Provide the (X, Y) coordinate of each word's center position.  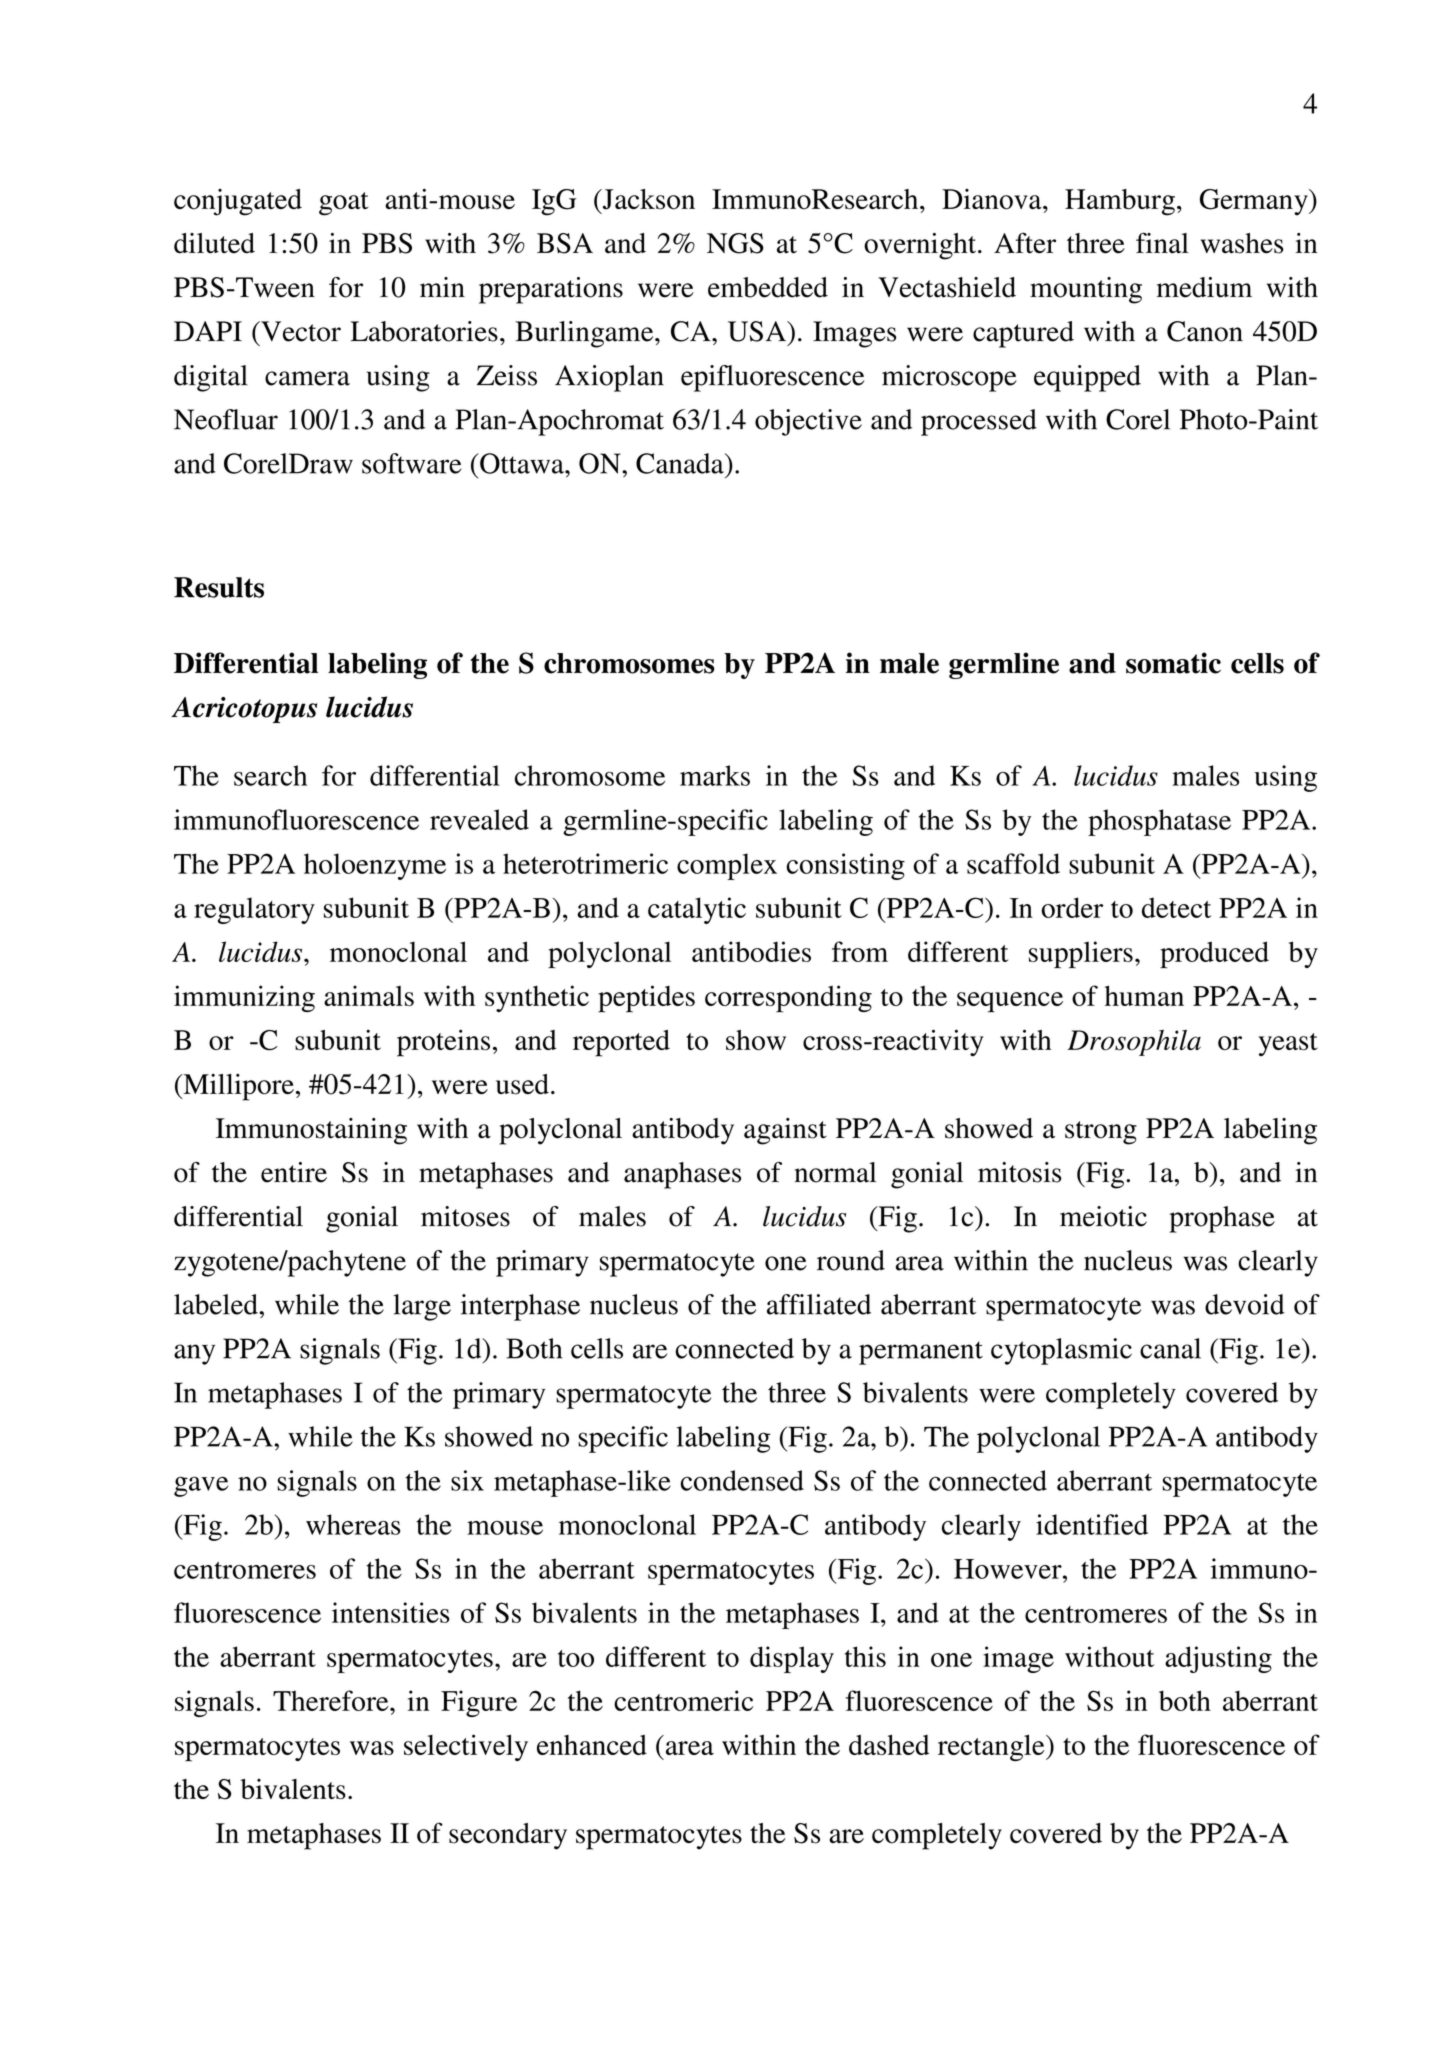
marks (715, 775)
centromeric (683, 1700)
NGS (735, 243)
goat (344, 204)
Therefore (332, 1700)
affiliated (819, 1304)
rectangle (992, 1747)
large (422, 1307)
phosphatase (1159, 822)
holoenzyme (375, 866)
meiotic (1103, 1216)
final (1162, 243)
